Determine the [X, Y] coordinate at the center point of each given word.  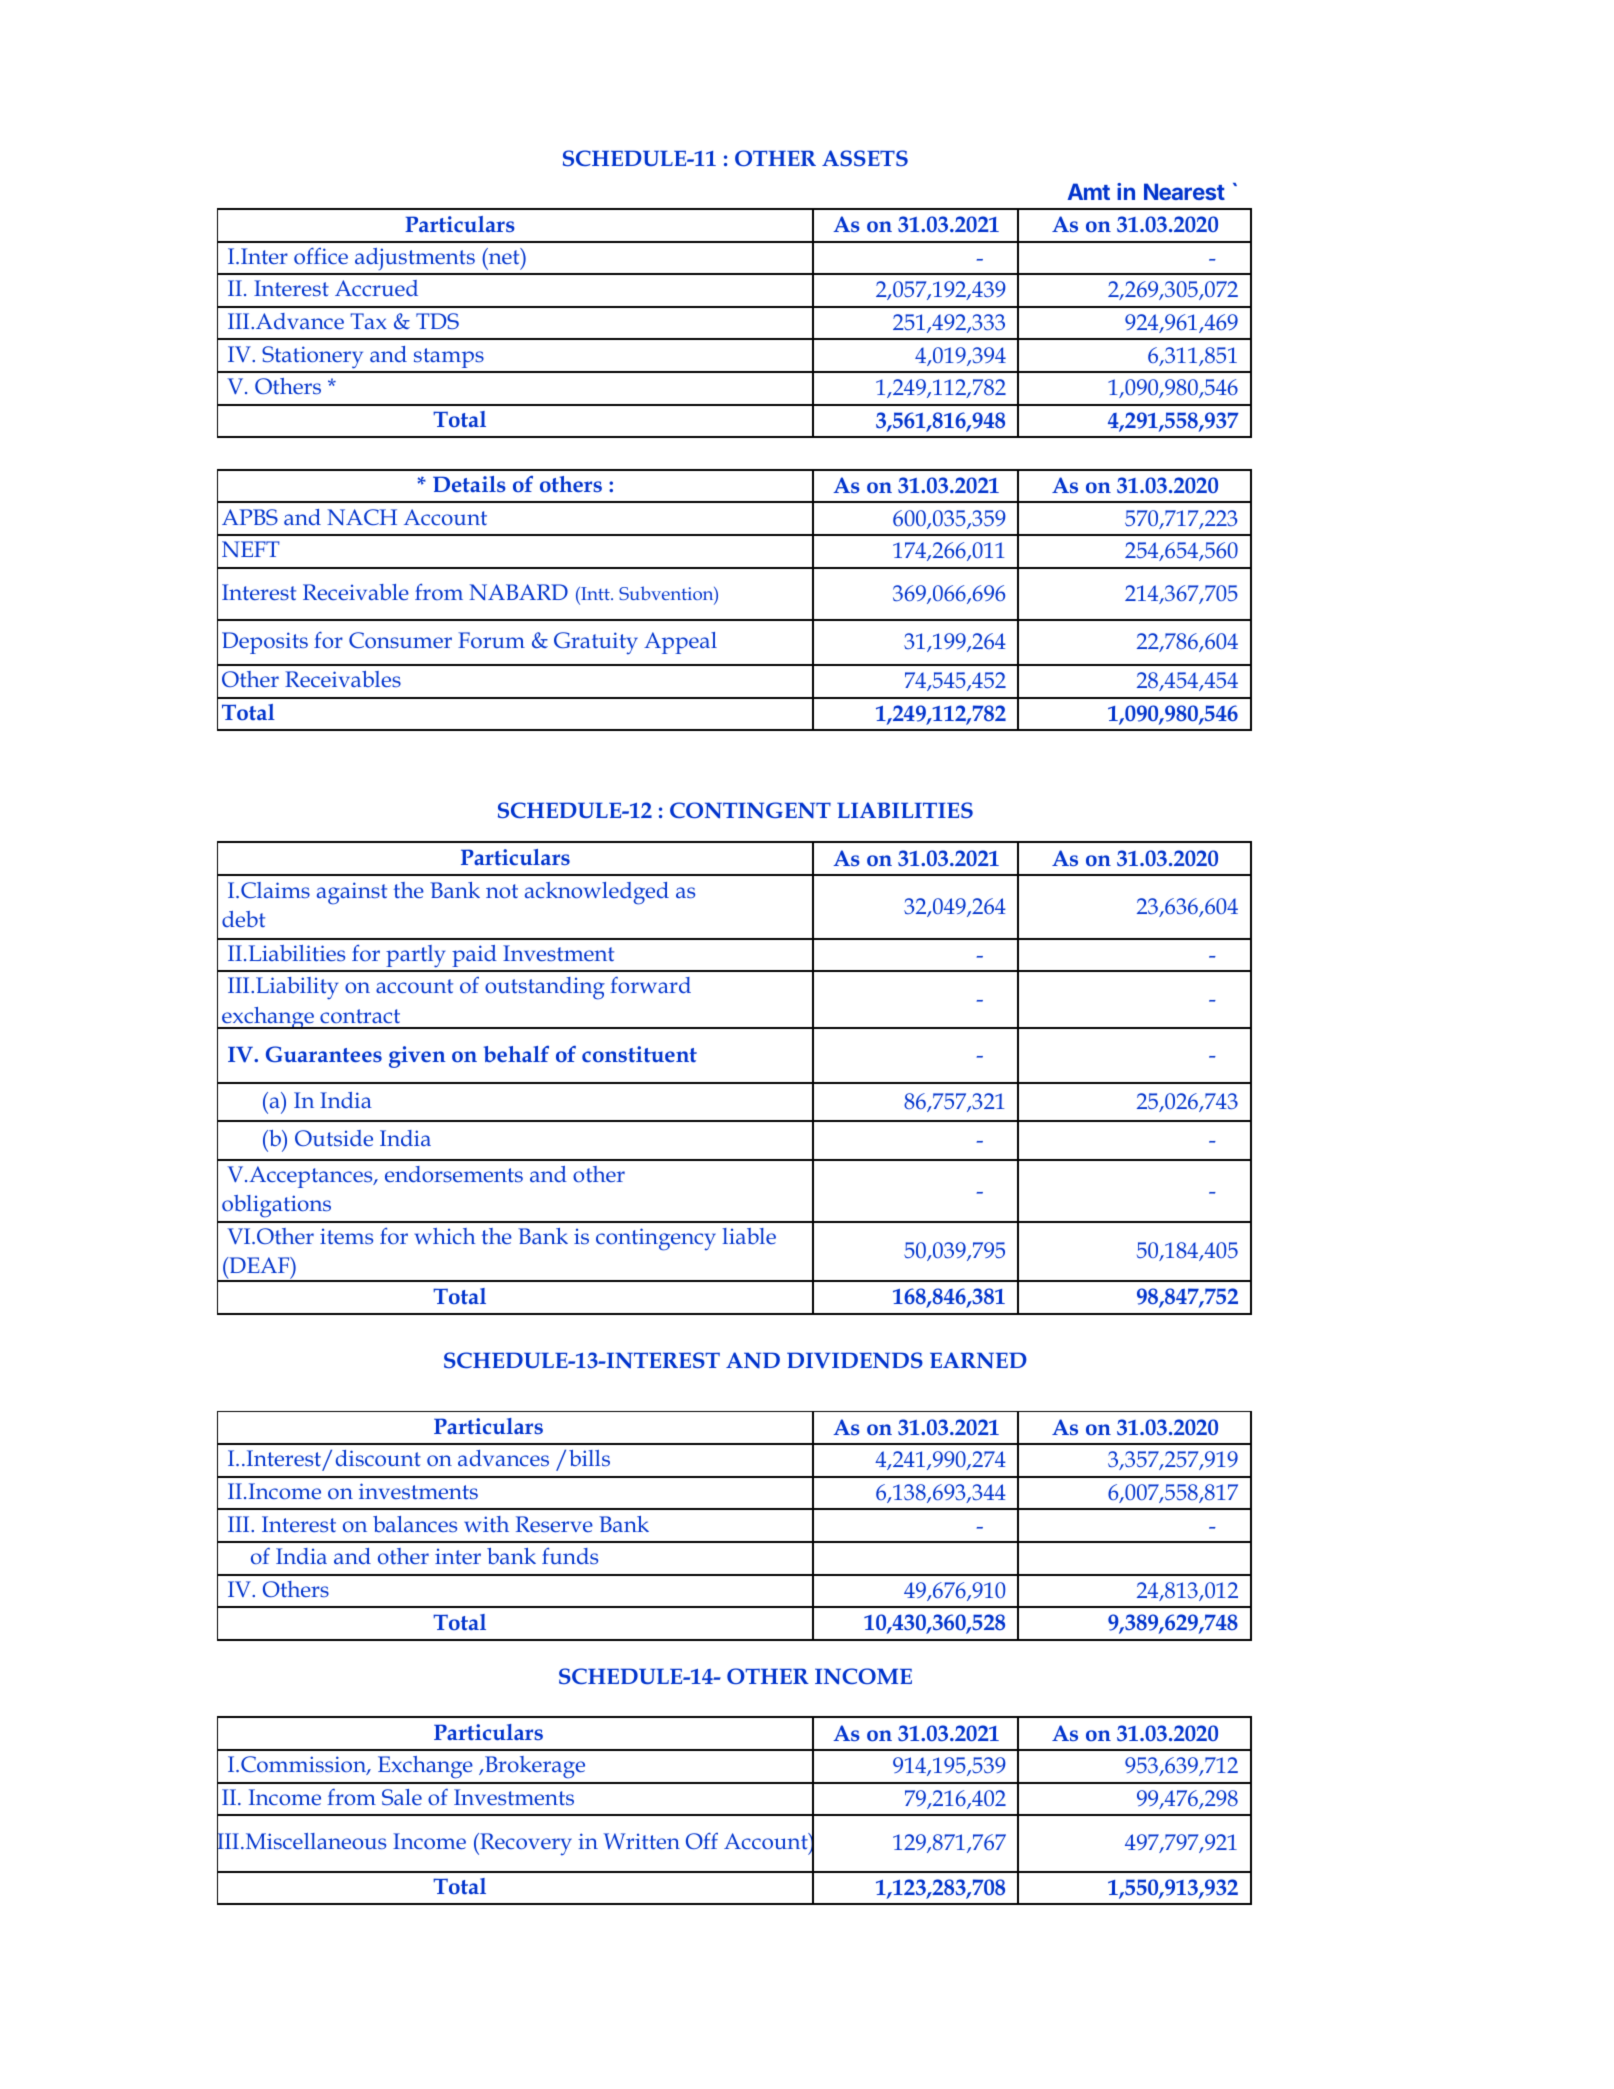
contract [360, 1016]
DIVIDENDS [855, 1360]
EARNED [978, 1360]
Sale [402, 1797]
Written [642, 1841]
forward [651, 985]
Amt [1089, 191]
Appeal [680, 643]
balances [415, 1524]
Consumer [400, 640]
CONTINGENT [750, 810]
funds [570, 1555]
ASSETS [865, 158]
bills [589, 1458]
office [321, 255]
